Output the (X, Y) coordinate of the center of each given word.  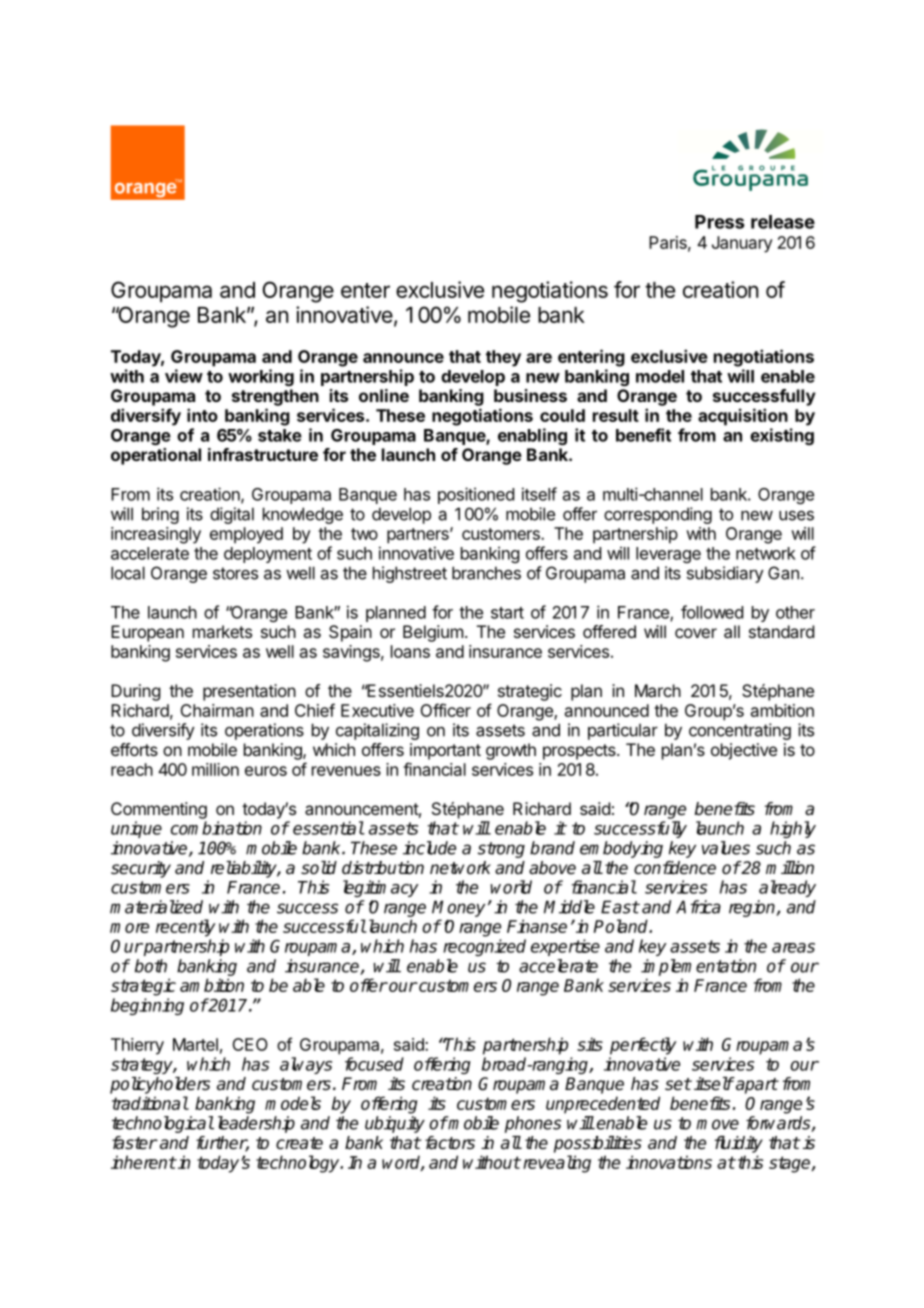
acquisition (743, 417)
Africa (698, 907)
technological (163, 1124)
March (658, 690)
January (742, 244)
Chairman (217, 710)
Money (458, 908)
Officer (445, 710)
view (184, 376)
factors (450, 1143)
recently (186, 928)
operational (156, 456)
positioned (476, 495)
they (503, 358)
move (717, 1124)
